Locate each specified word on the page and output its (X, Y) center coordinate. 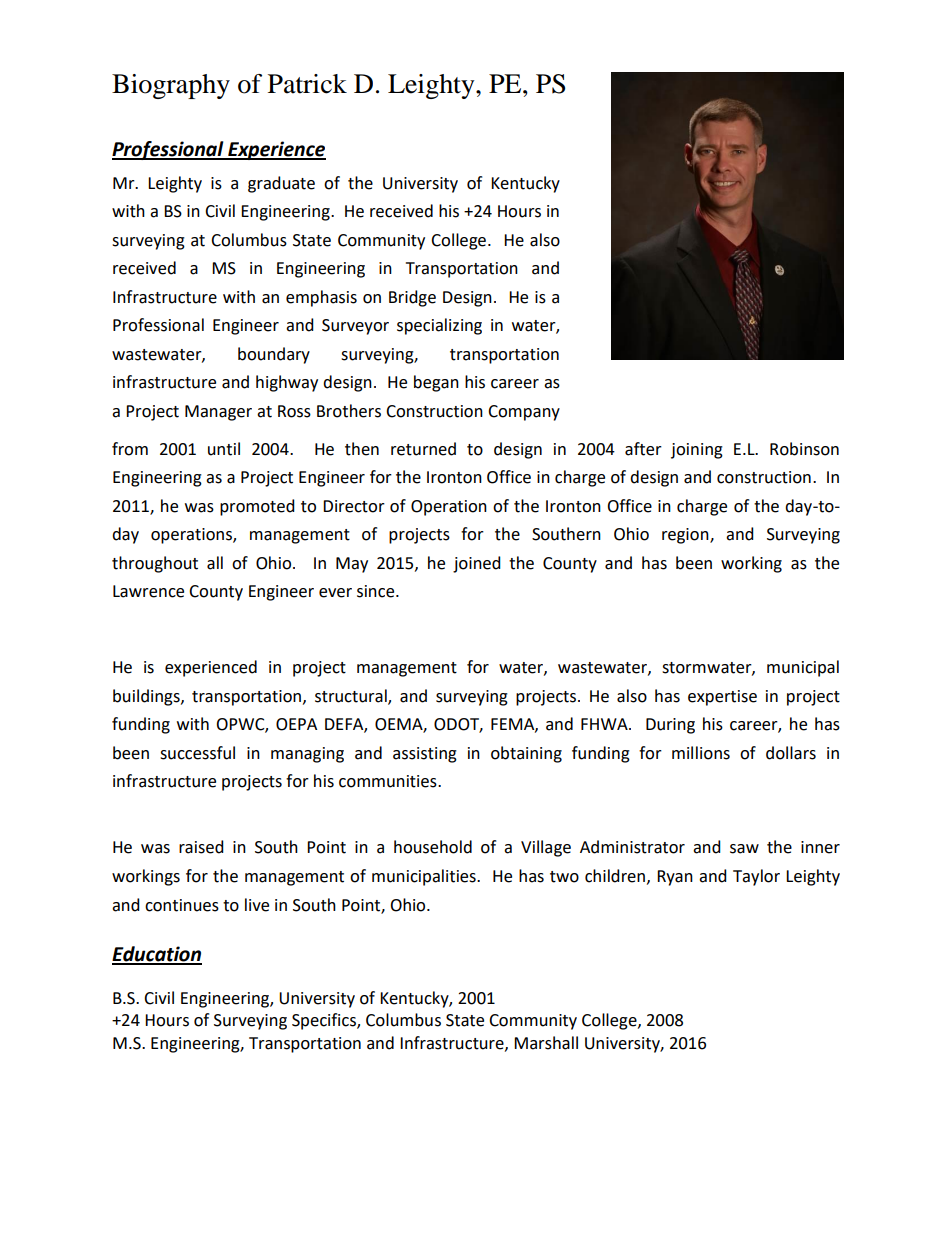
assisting (425, 755)
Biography (171, 86)
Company (524, 413)
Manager (218, 413)
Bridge (412, 298)
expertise (722, 698)
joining (697, 451)
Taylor (756, 877)
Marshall (546, 1043)
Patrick (307, 84)
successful (197, 753)
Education (157, 955)
